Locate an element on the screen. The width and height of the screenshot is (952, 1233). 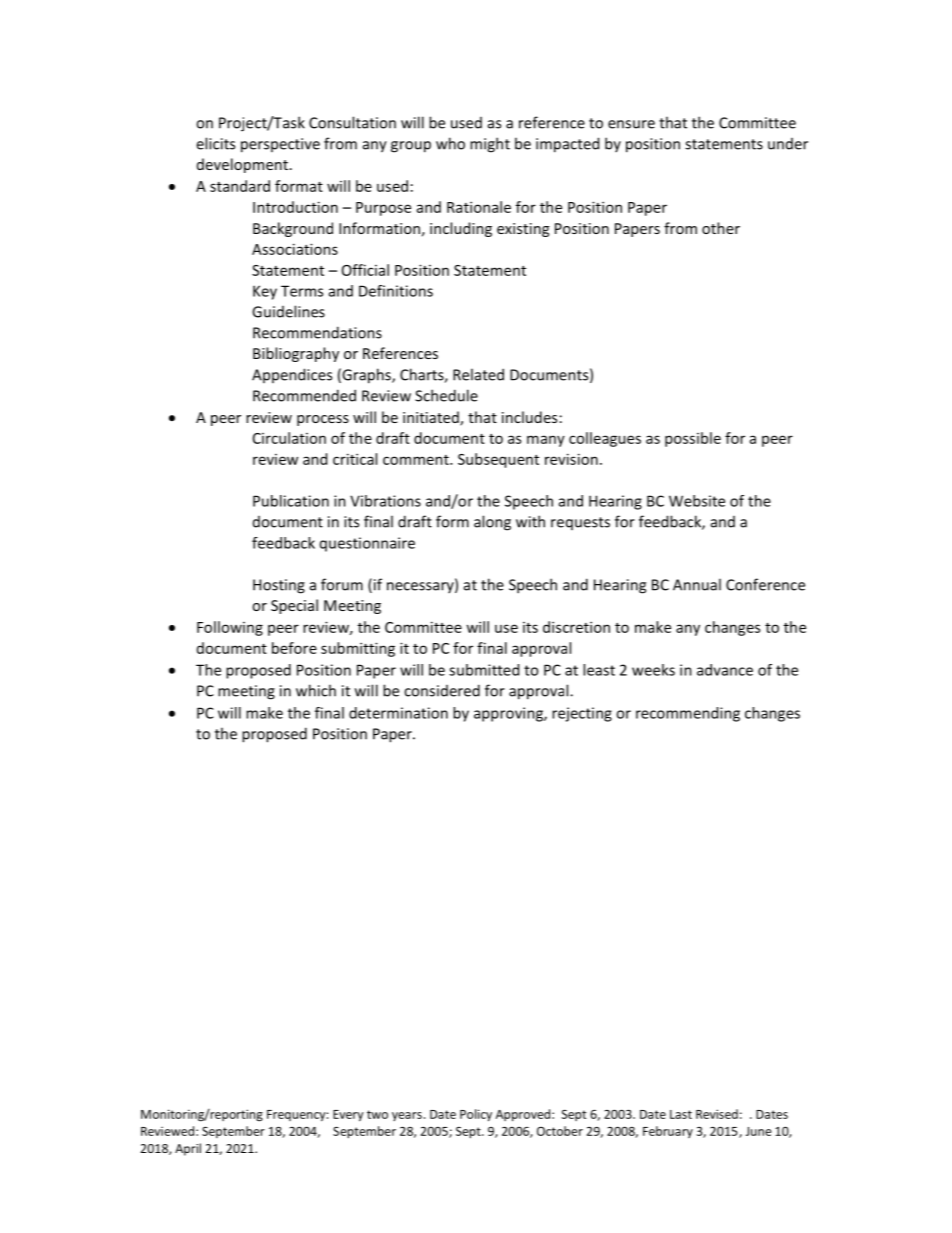
perspective is located at coordinates (280, 145).
